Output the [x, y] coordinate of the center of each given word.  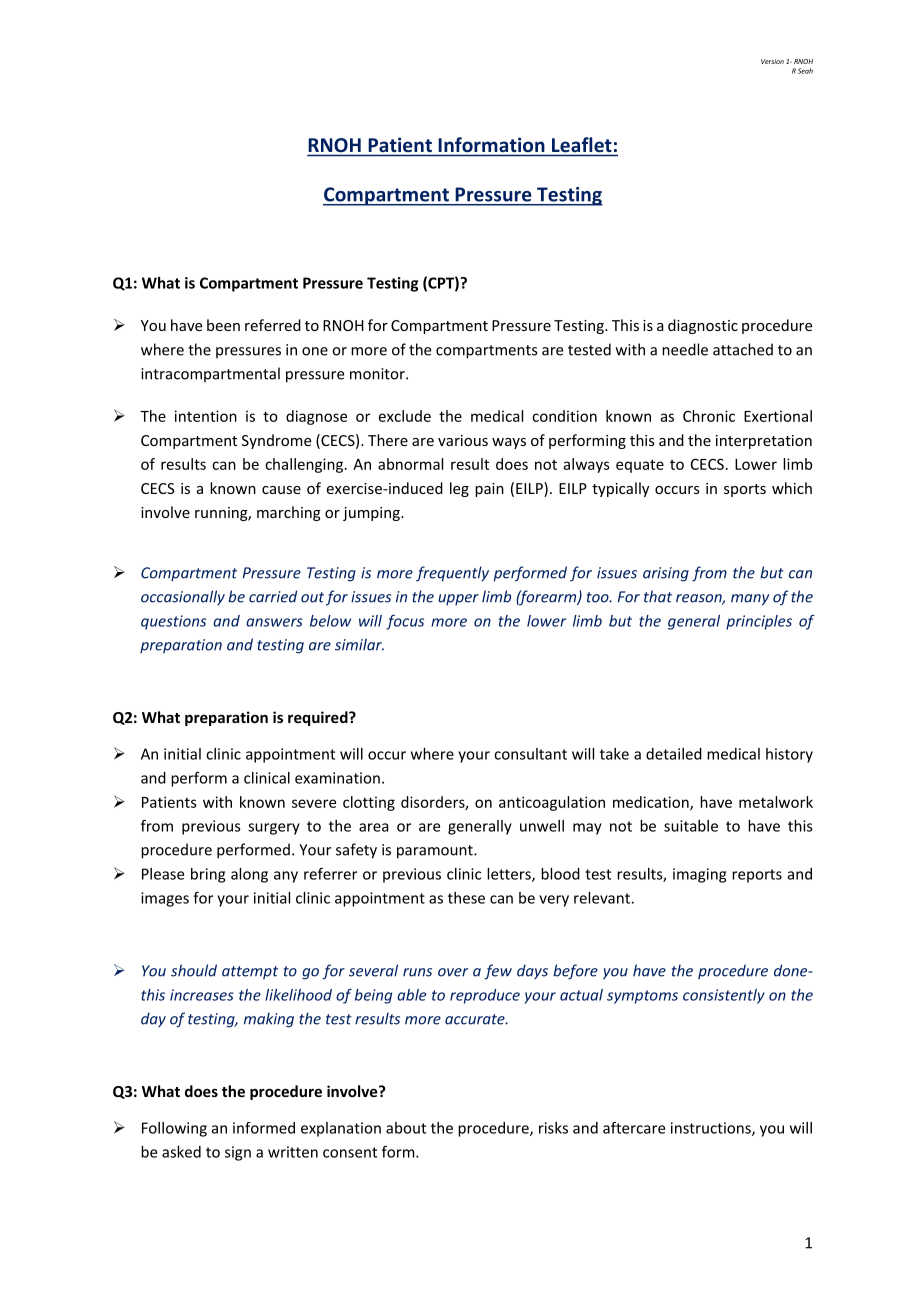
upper [458, 599]
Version [772, 61]
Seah [805, 71]
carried [273, 596]
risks [553, 1128]
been [223, 325]
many [750, 600]
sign [238, 1153]
